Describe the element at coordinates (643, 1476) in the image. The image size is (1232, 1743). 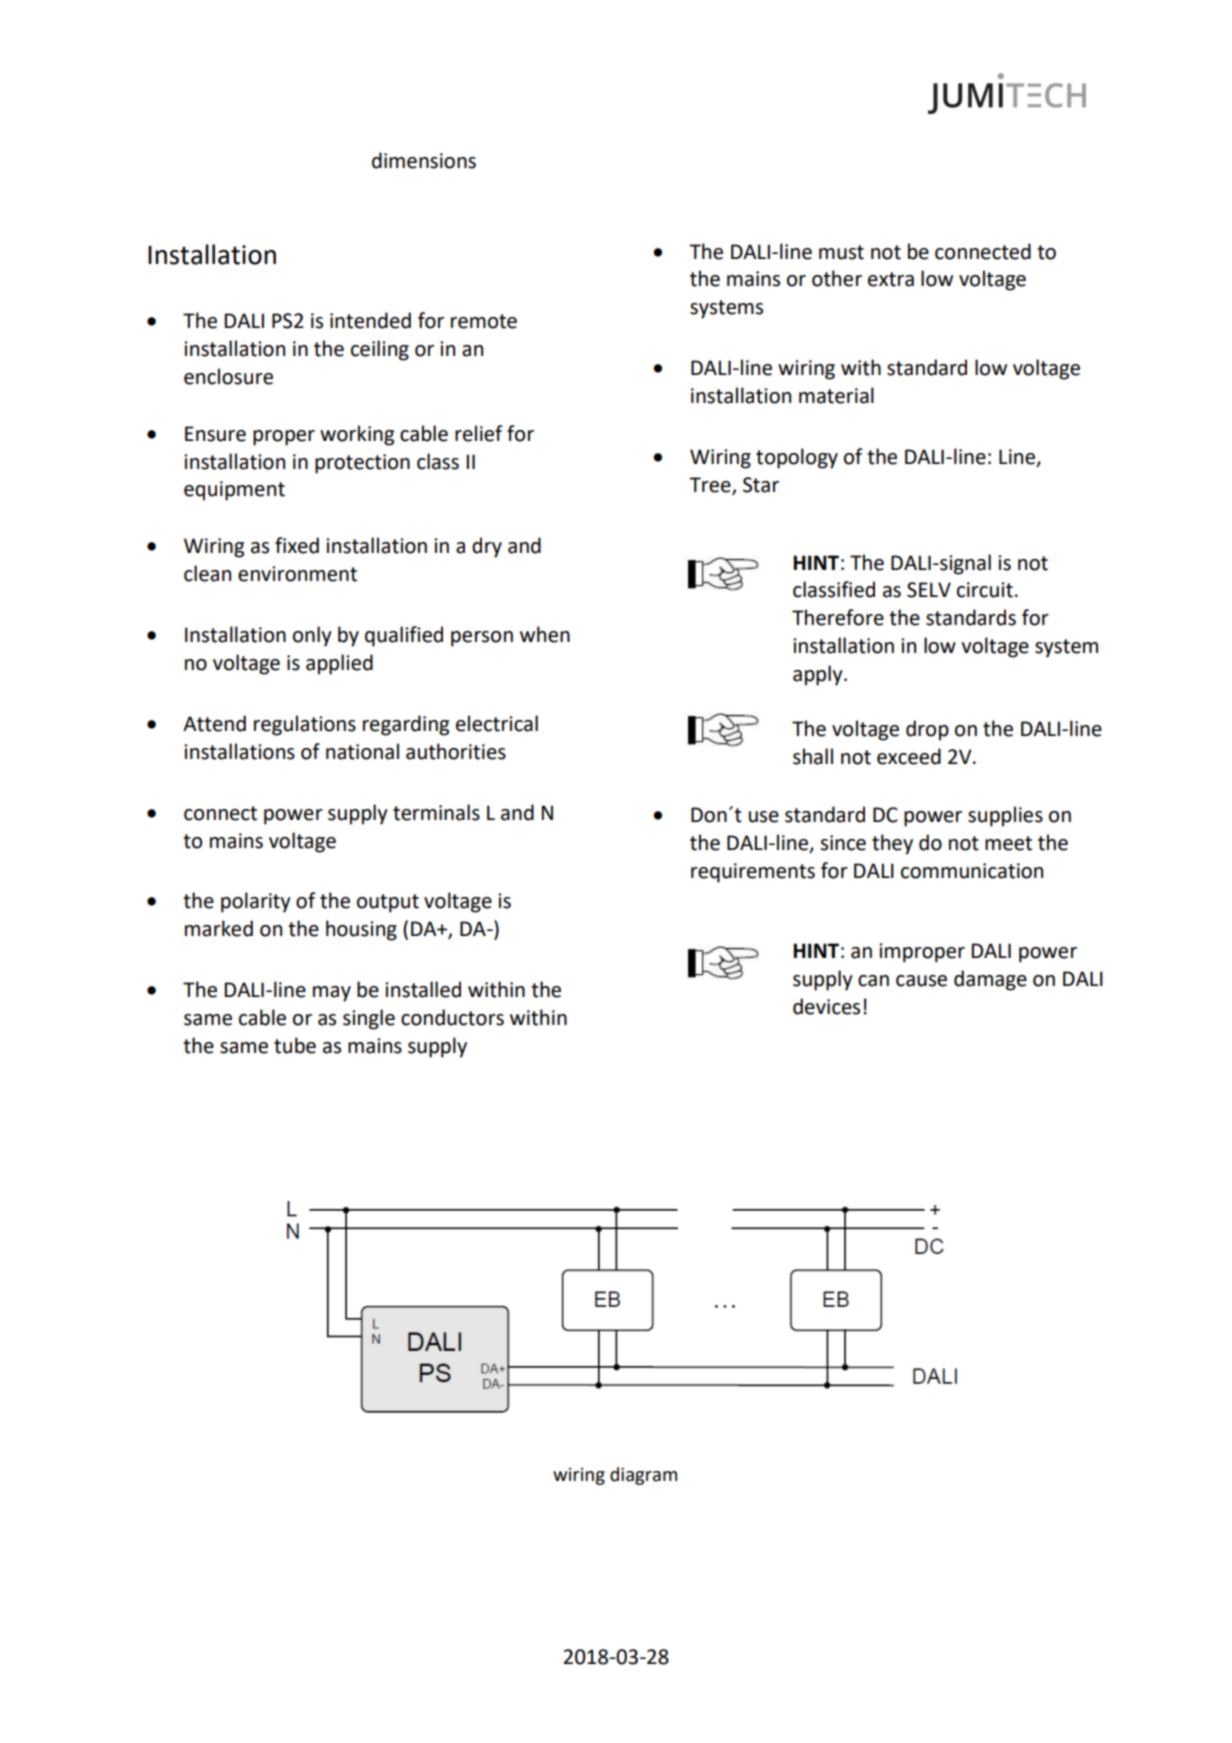
I see `diagram` at that location.
